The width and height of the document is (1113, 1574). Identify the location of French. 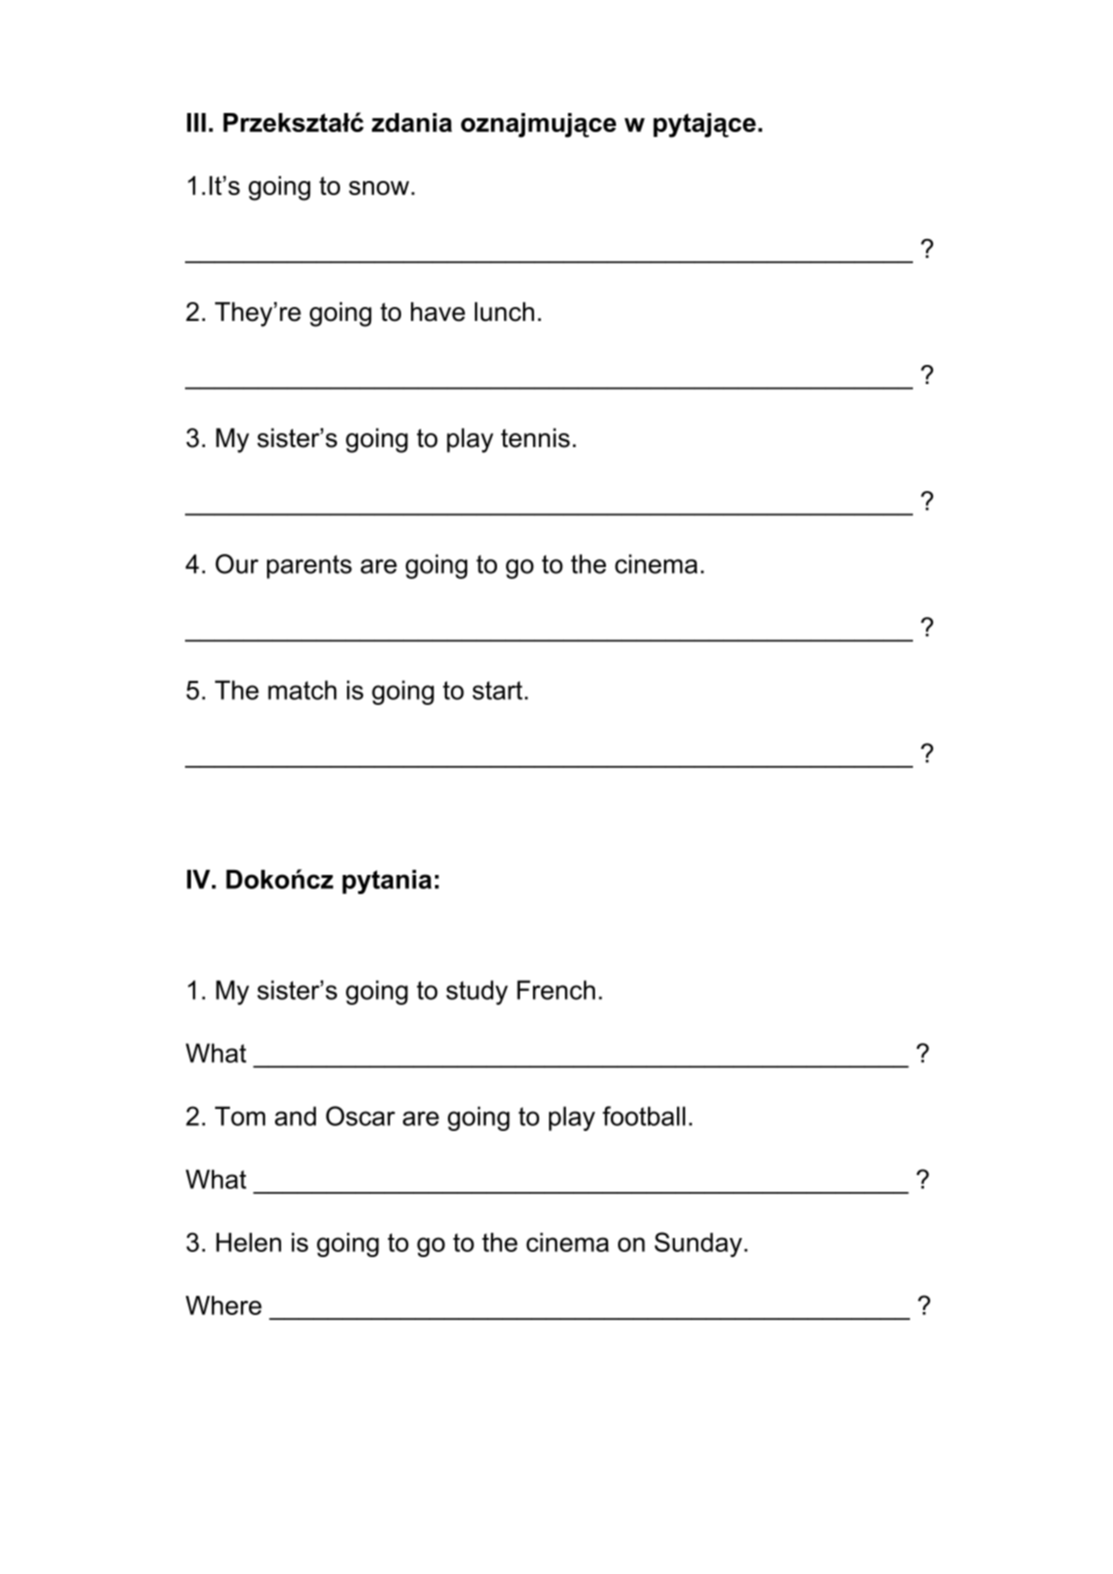
(556, 990).
